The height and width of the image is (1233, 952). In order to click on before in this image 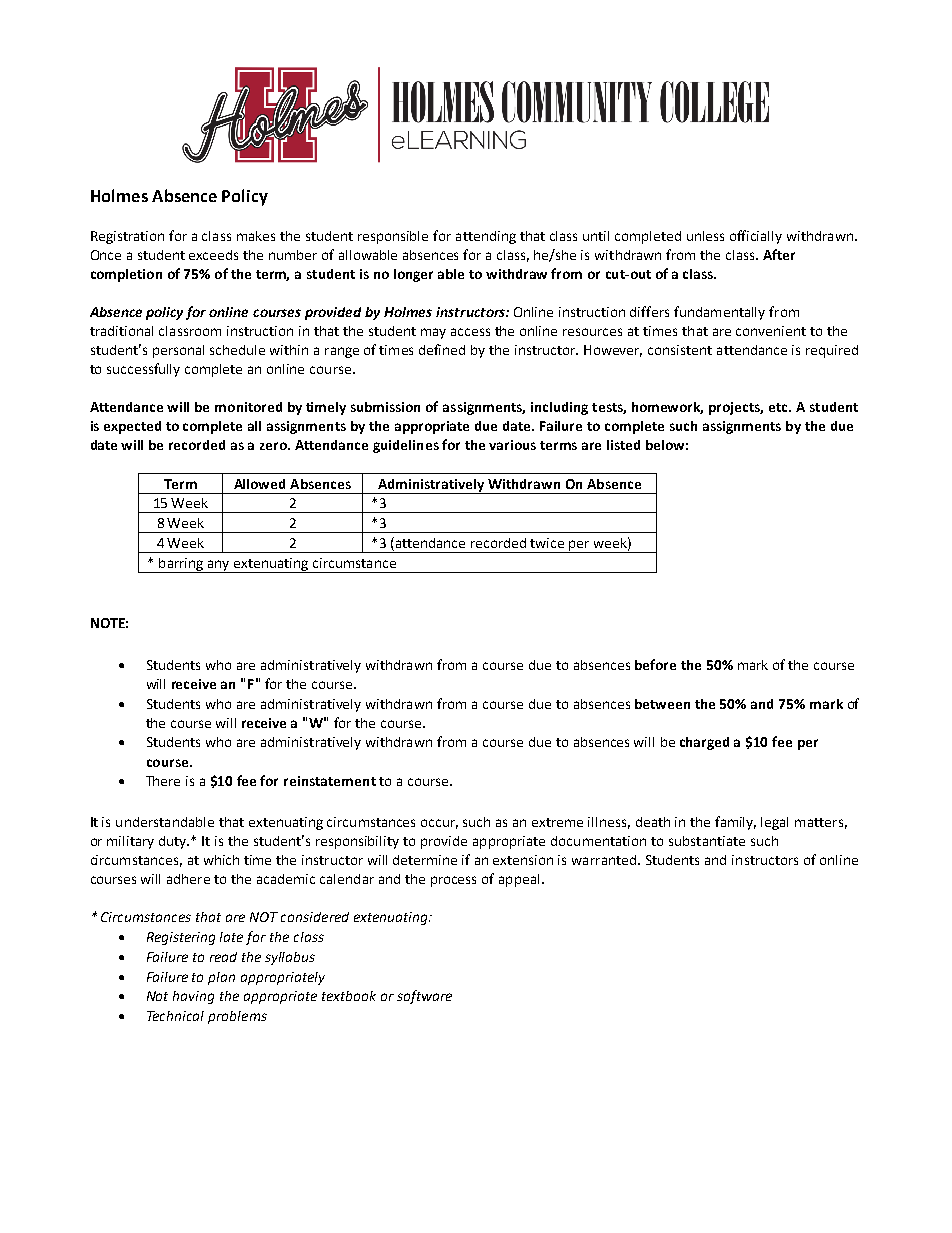, I will do `click(655, 664)`.
